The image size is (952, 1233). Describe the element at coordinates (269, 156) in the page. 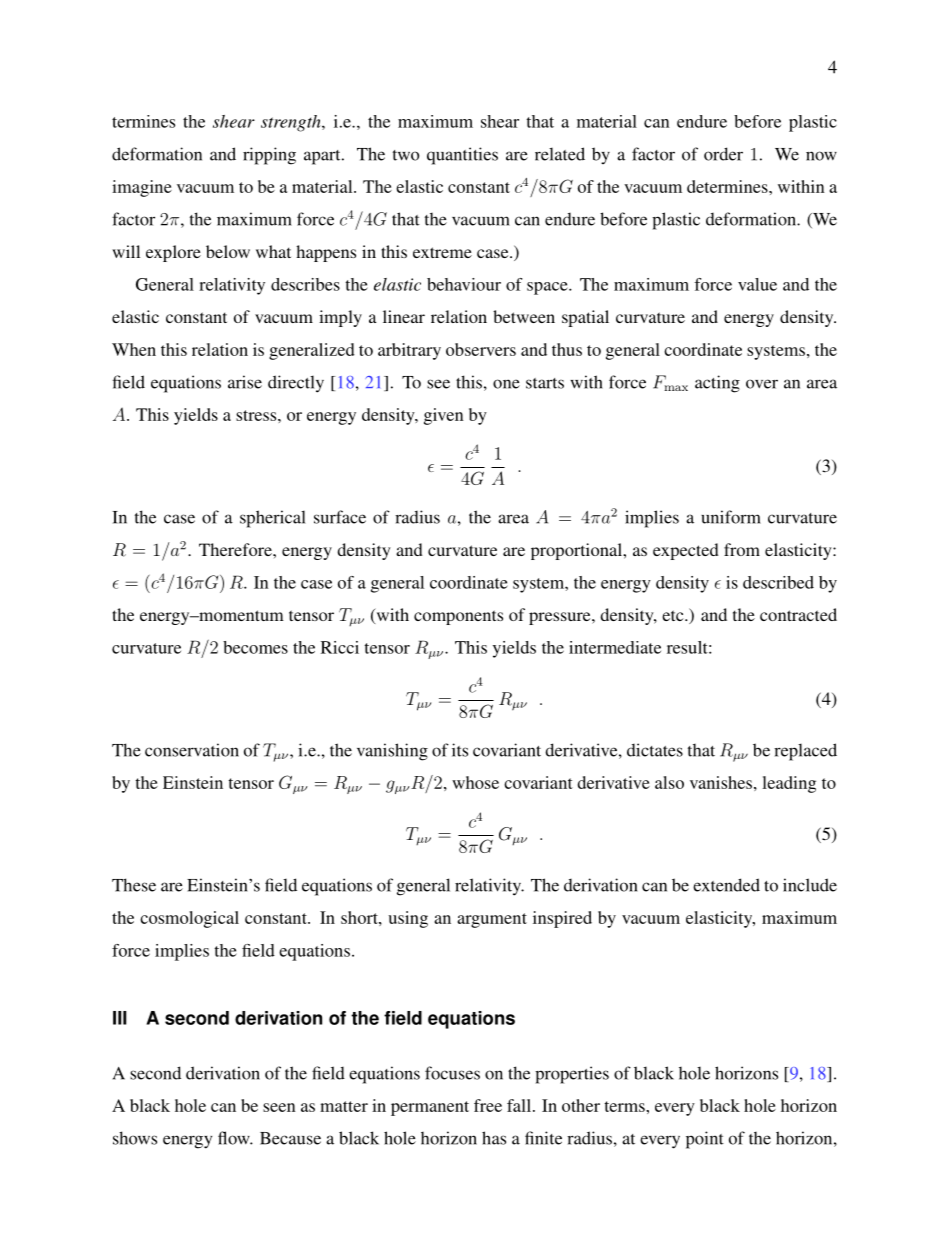

I see `ripping` at that location.
